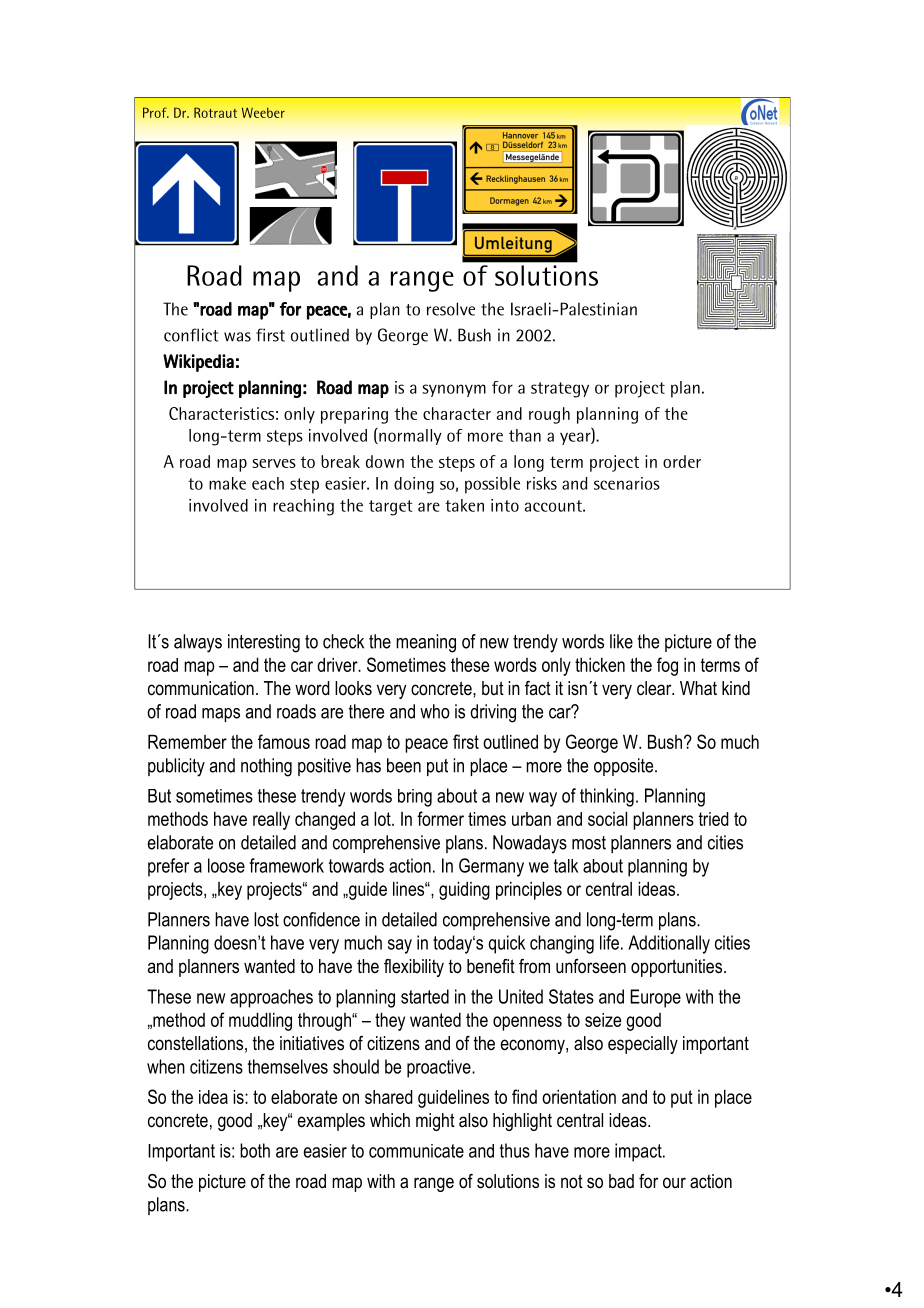 The height and width of the screenshot is (1308, 924). I want to click on always, so click(198, 643).
